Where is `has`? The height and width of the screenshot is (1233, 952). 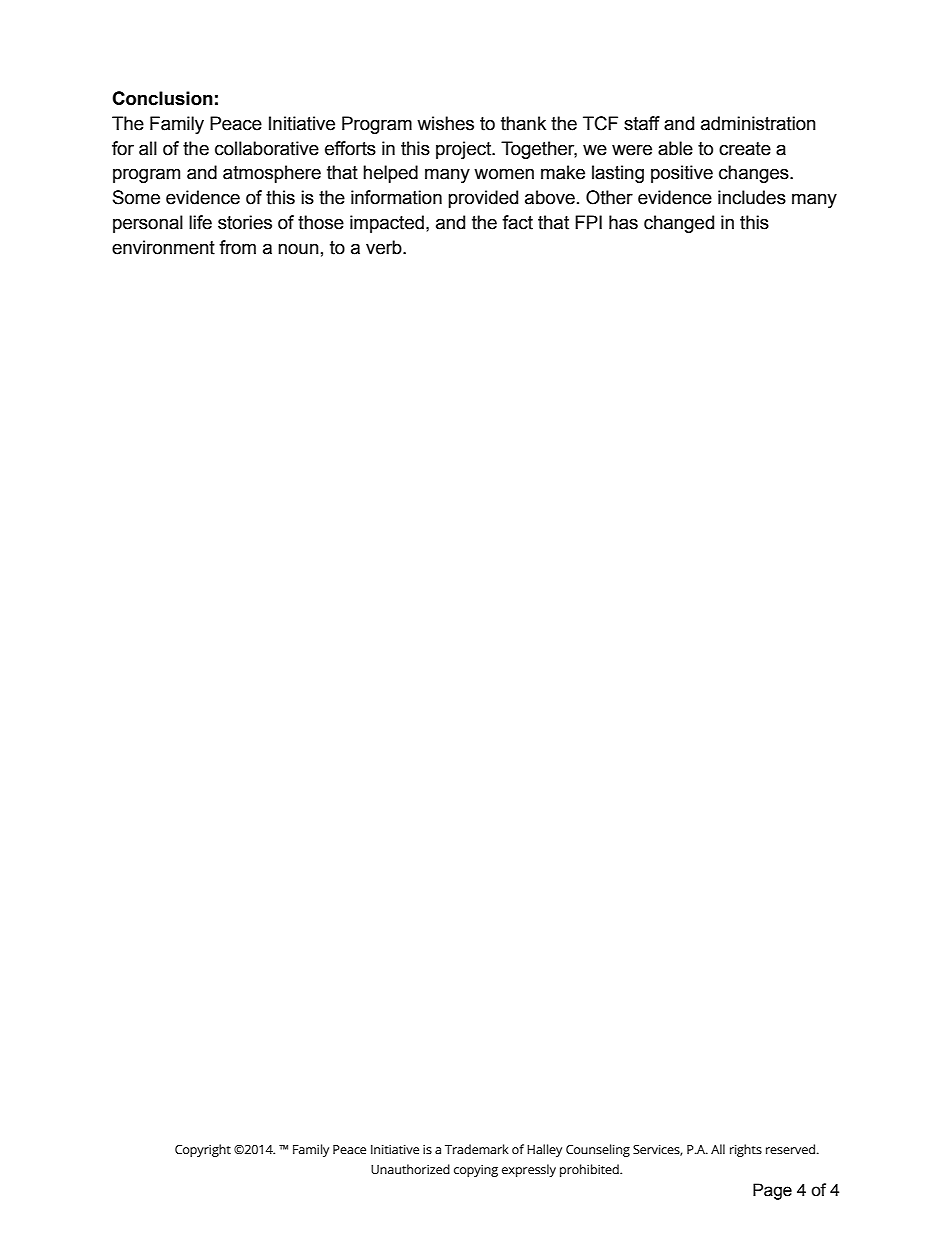
has is located at coordinates (623, 222).
